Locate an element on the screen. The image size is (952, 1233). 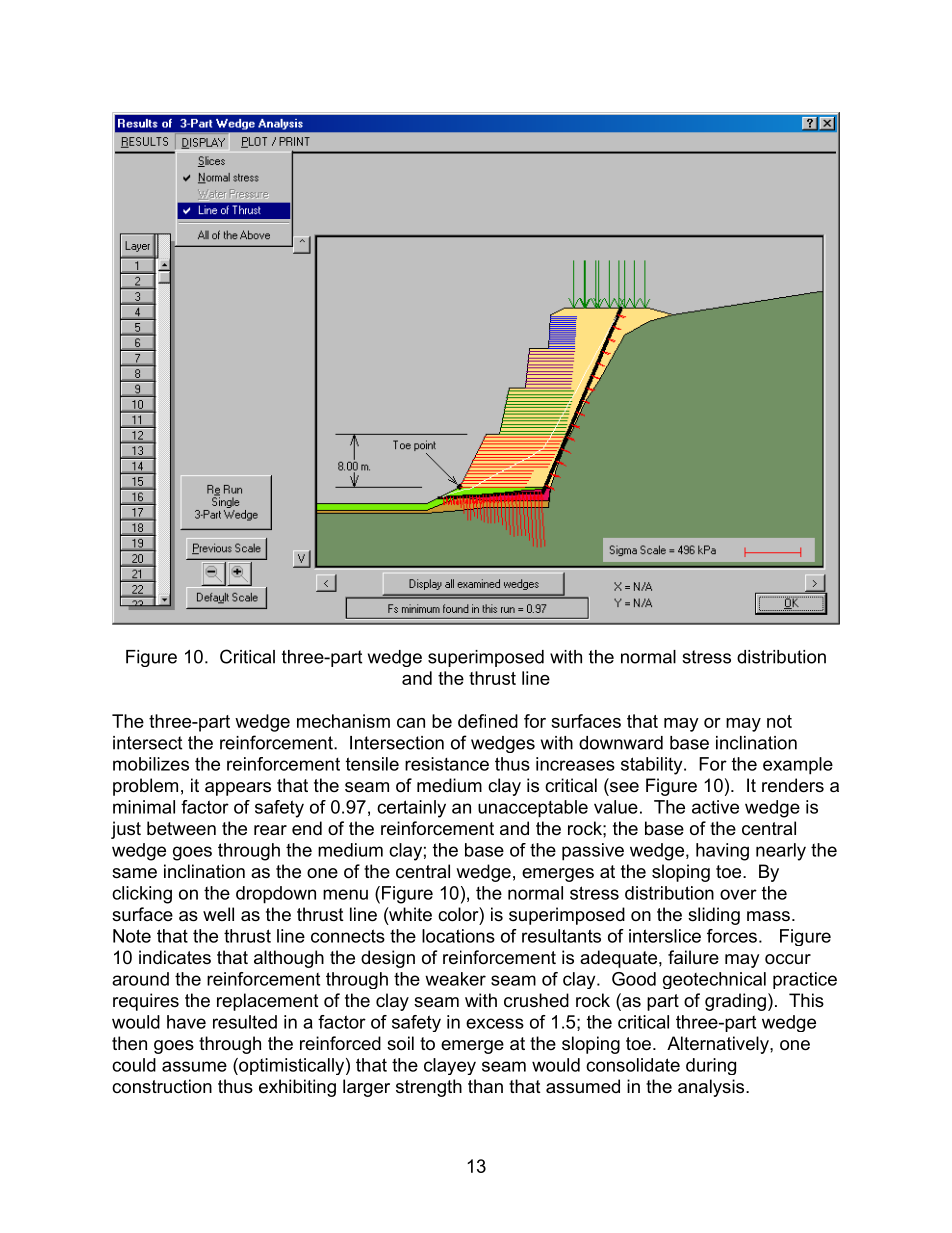
mobilizes is located at coordinates (151, 764).
